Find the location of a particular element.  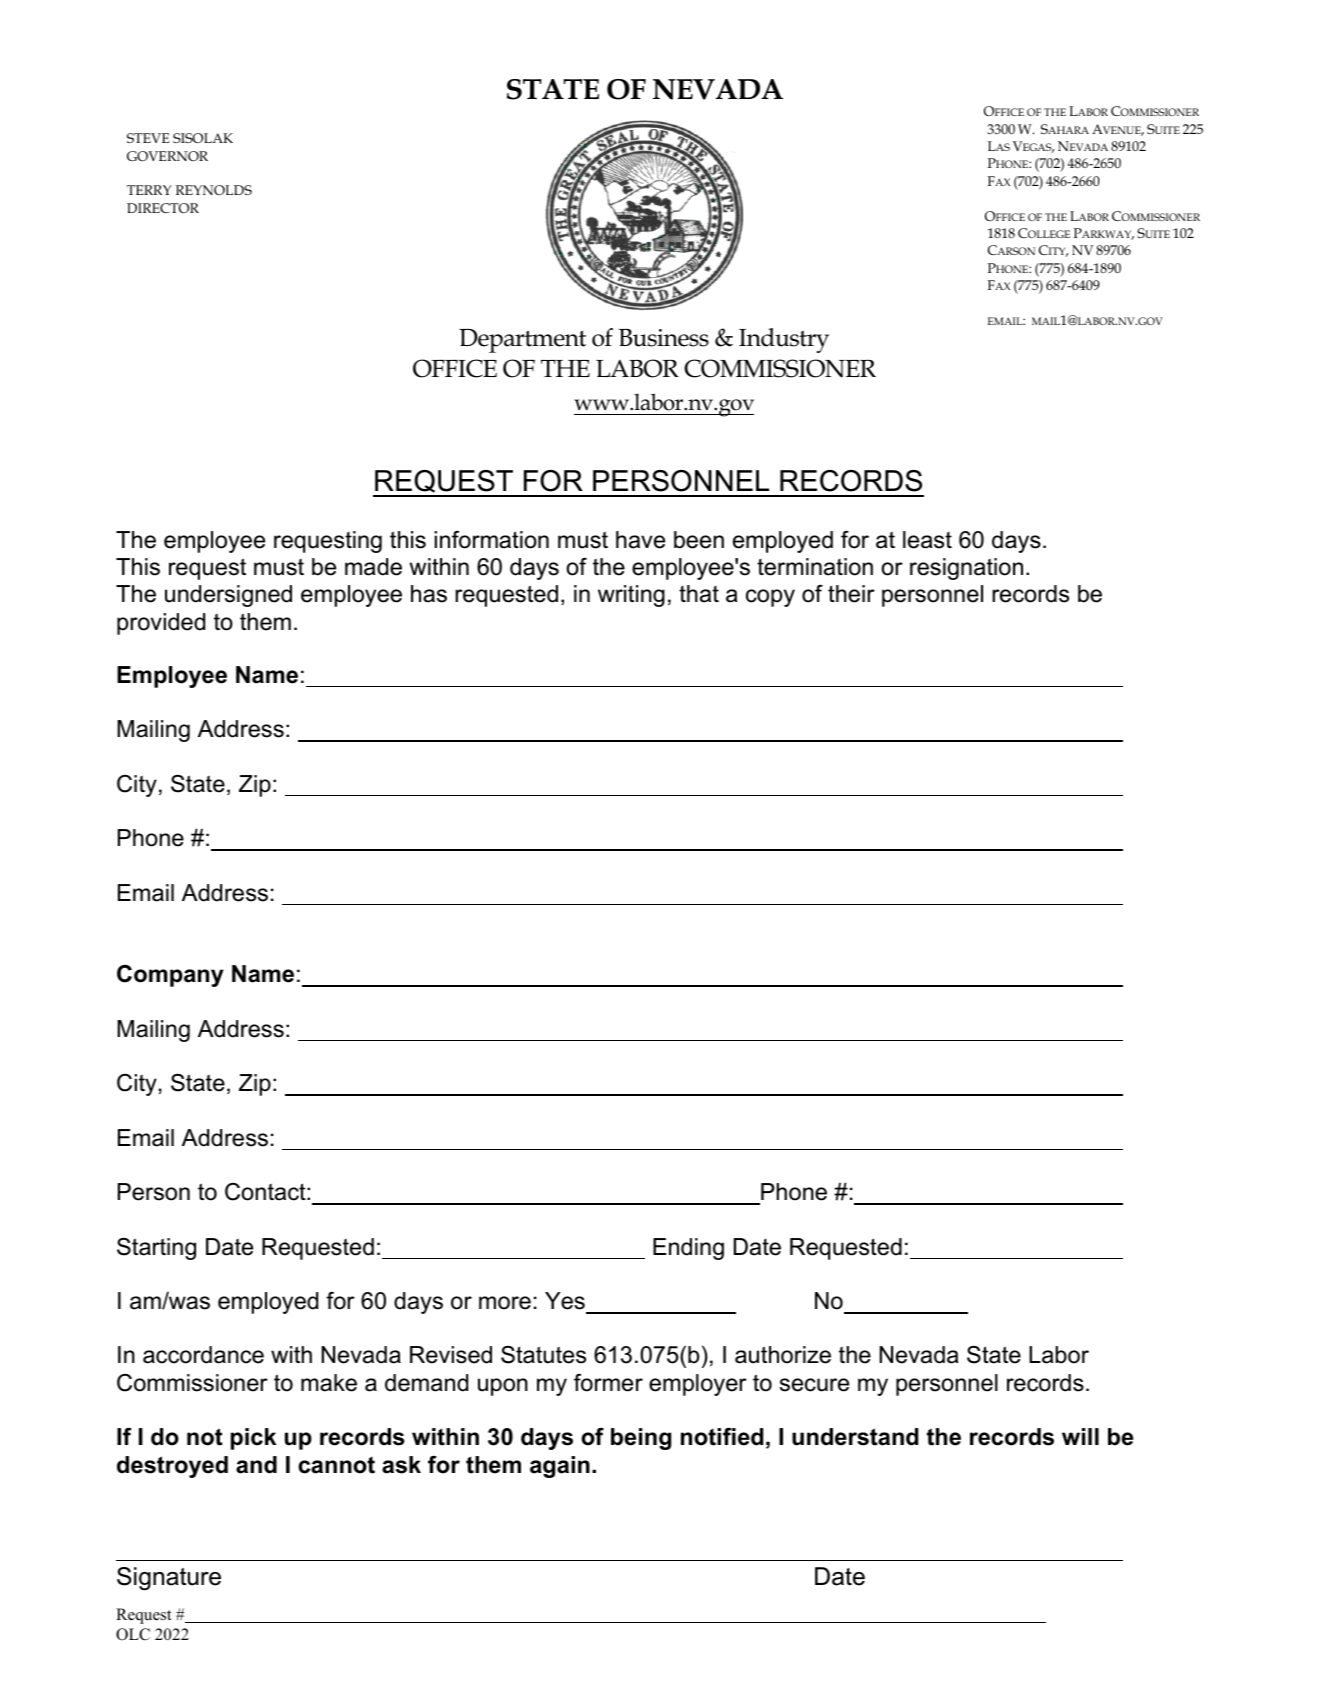

Starting is located at coordinates (156, 1249).
